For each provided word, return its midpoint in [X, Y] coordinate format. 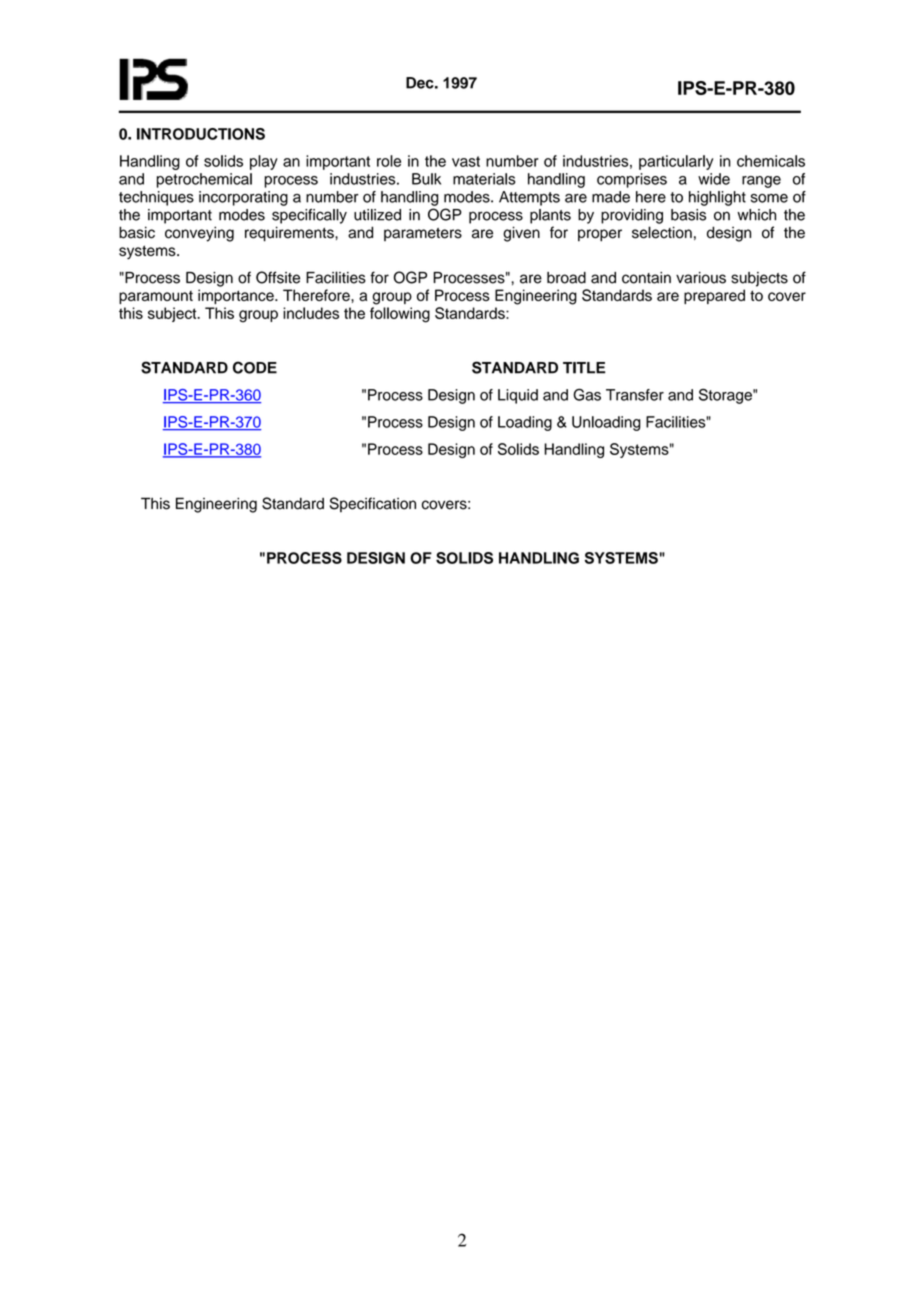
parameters [423, 234]
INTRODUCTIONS [201, 134]
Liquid [518, 396]
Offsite [278, 277]
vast [466, 161]
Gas [587, 395]
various [701, 278]
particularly [676, 162]
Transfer [635, 395]
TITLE [584, 368]
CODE [255, 367]
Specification [373, 505]
